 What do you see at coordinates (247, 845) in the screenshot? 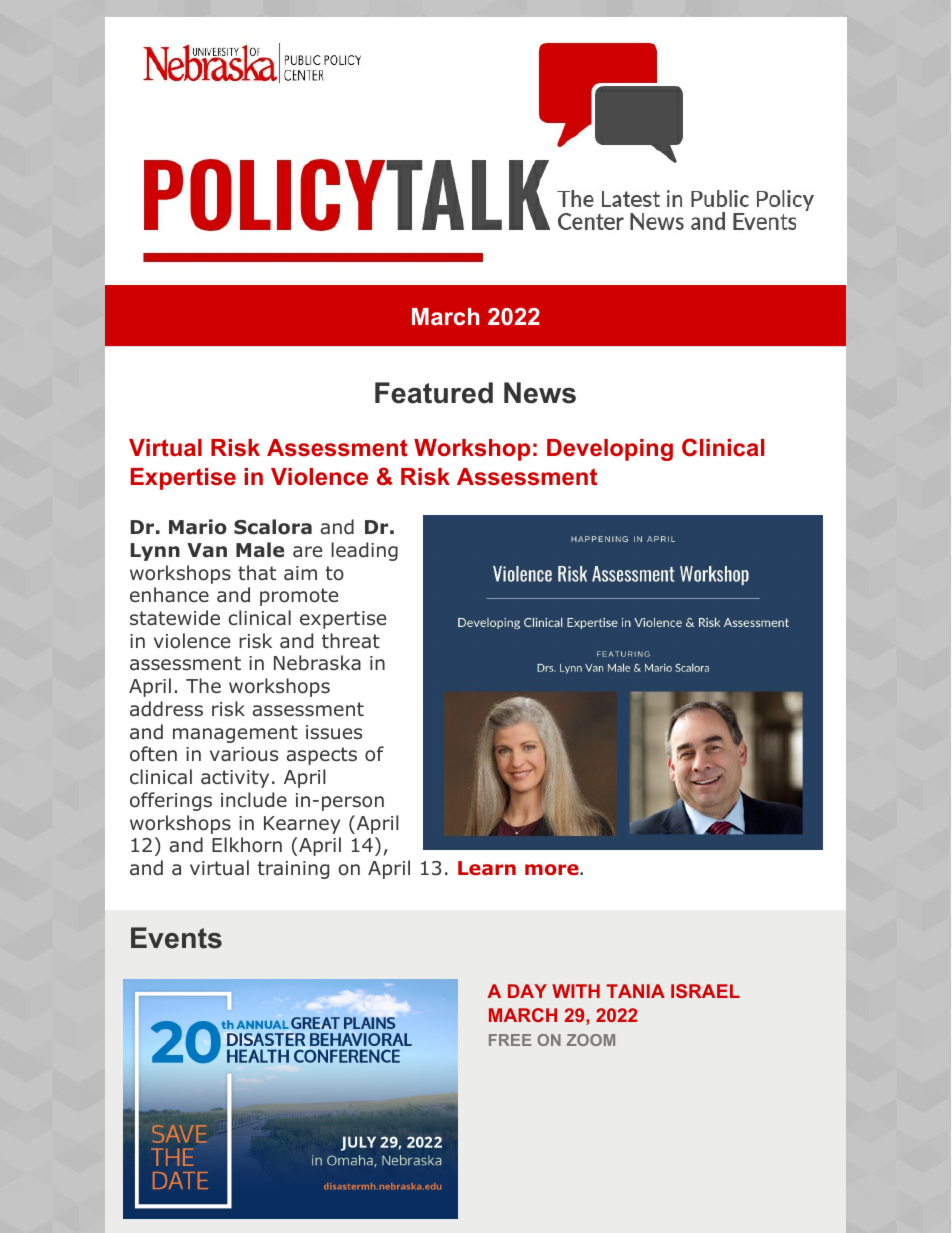
I see `Elkhorn` at bounding box center [247, 845].
